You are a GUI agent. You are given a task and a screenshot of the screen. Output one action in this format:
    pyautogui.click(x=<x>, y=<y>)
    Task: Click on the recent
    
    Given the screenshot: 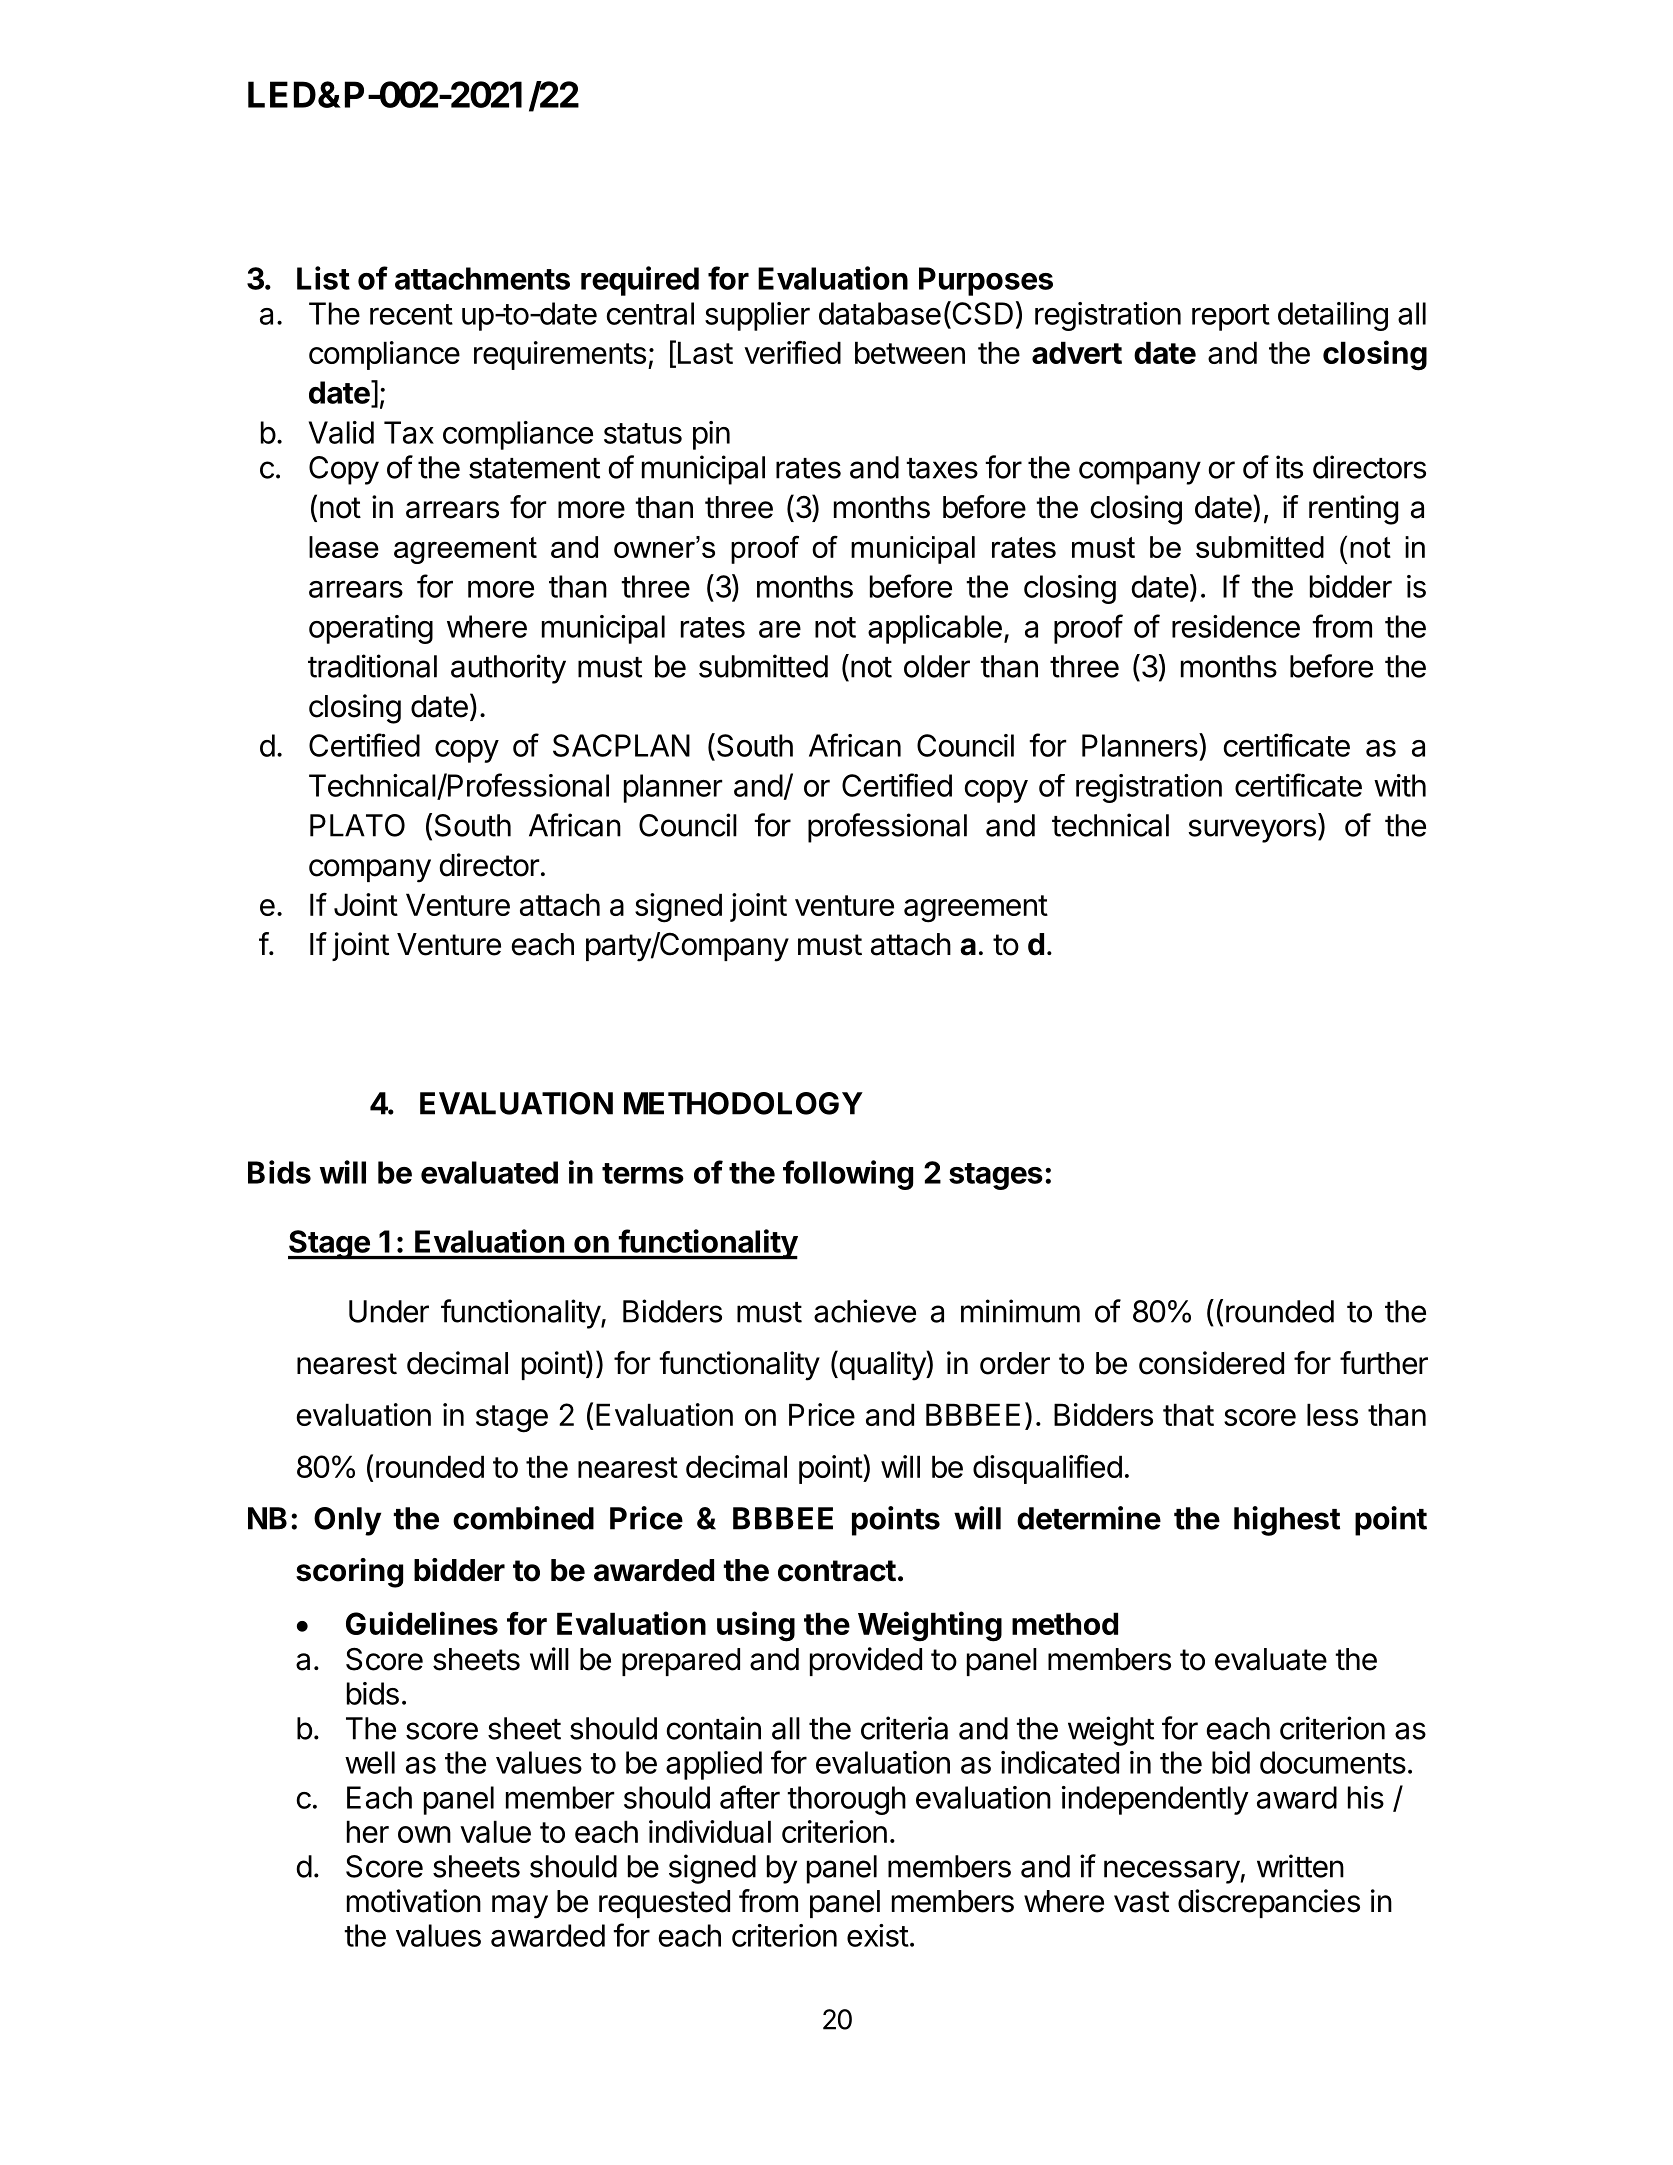 What is the action you would take?
    pyautogui.click(x=411, y=314)
